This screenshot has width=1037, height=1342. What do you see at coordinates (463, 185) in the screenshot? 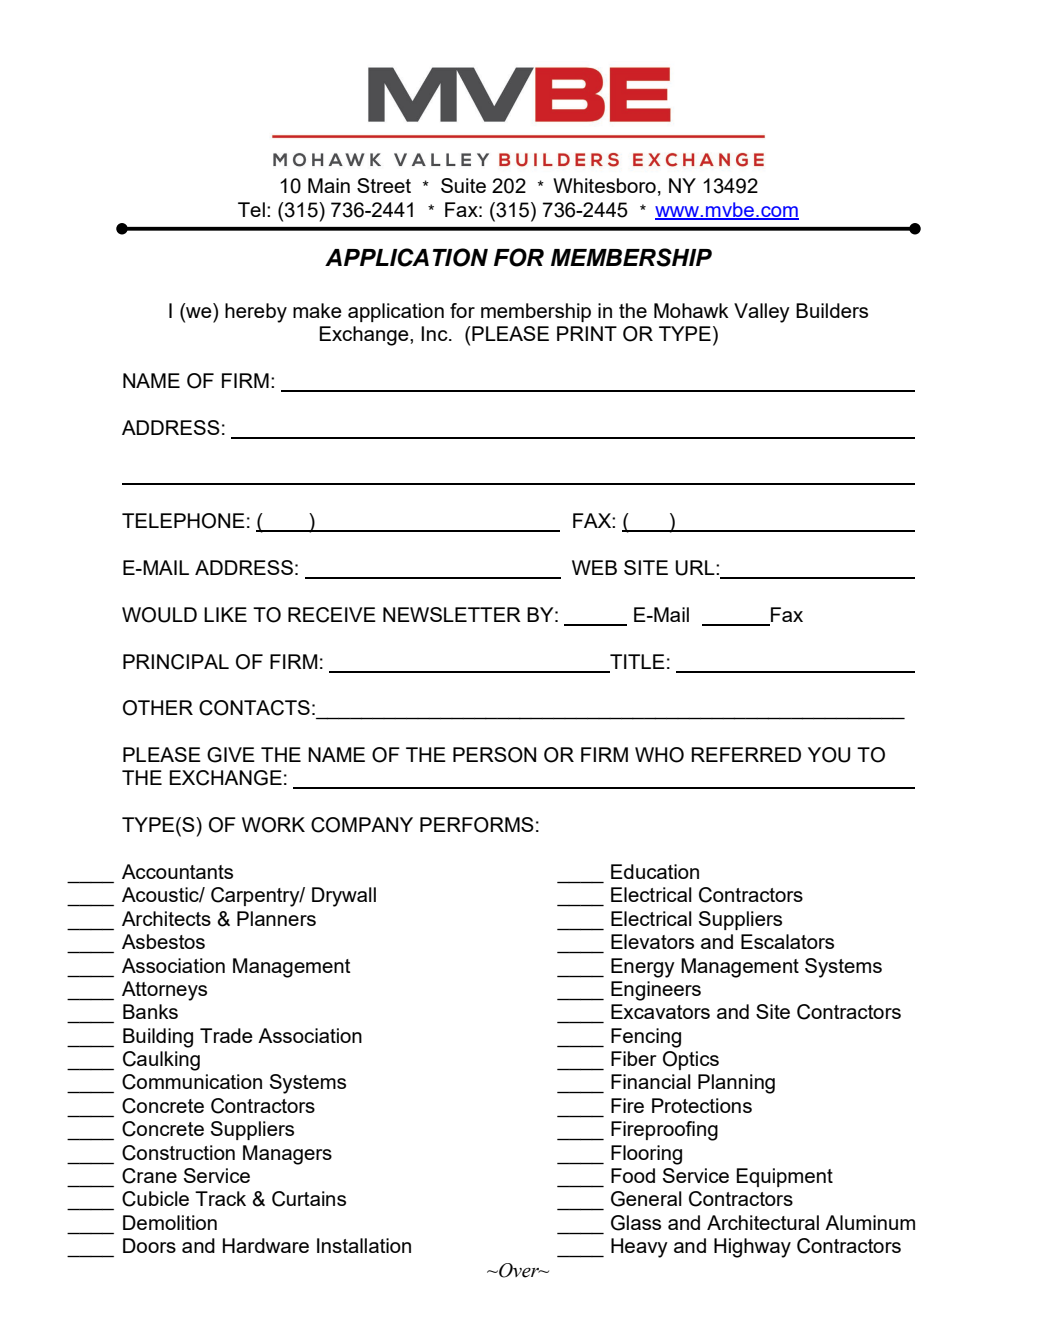
I see `Suite` at bounding box center [463, 185].
